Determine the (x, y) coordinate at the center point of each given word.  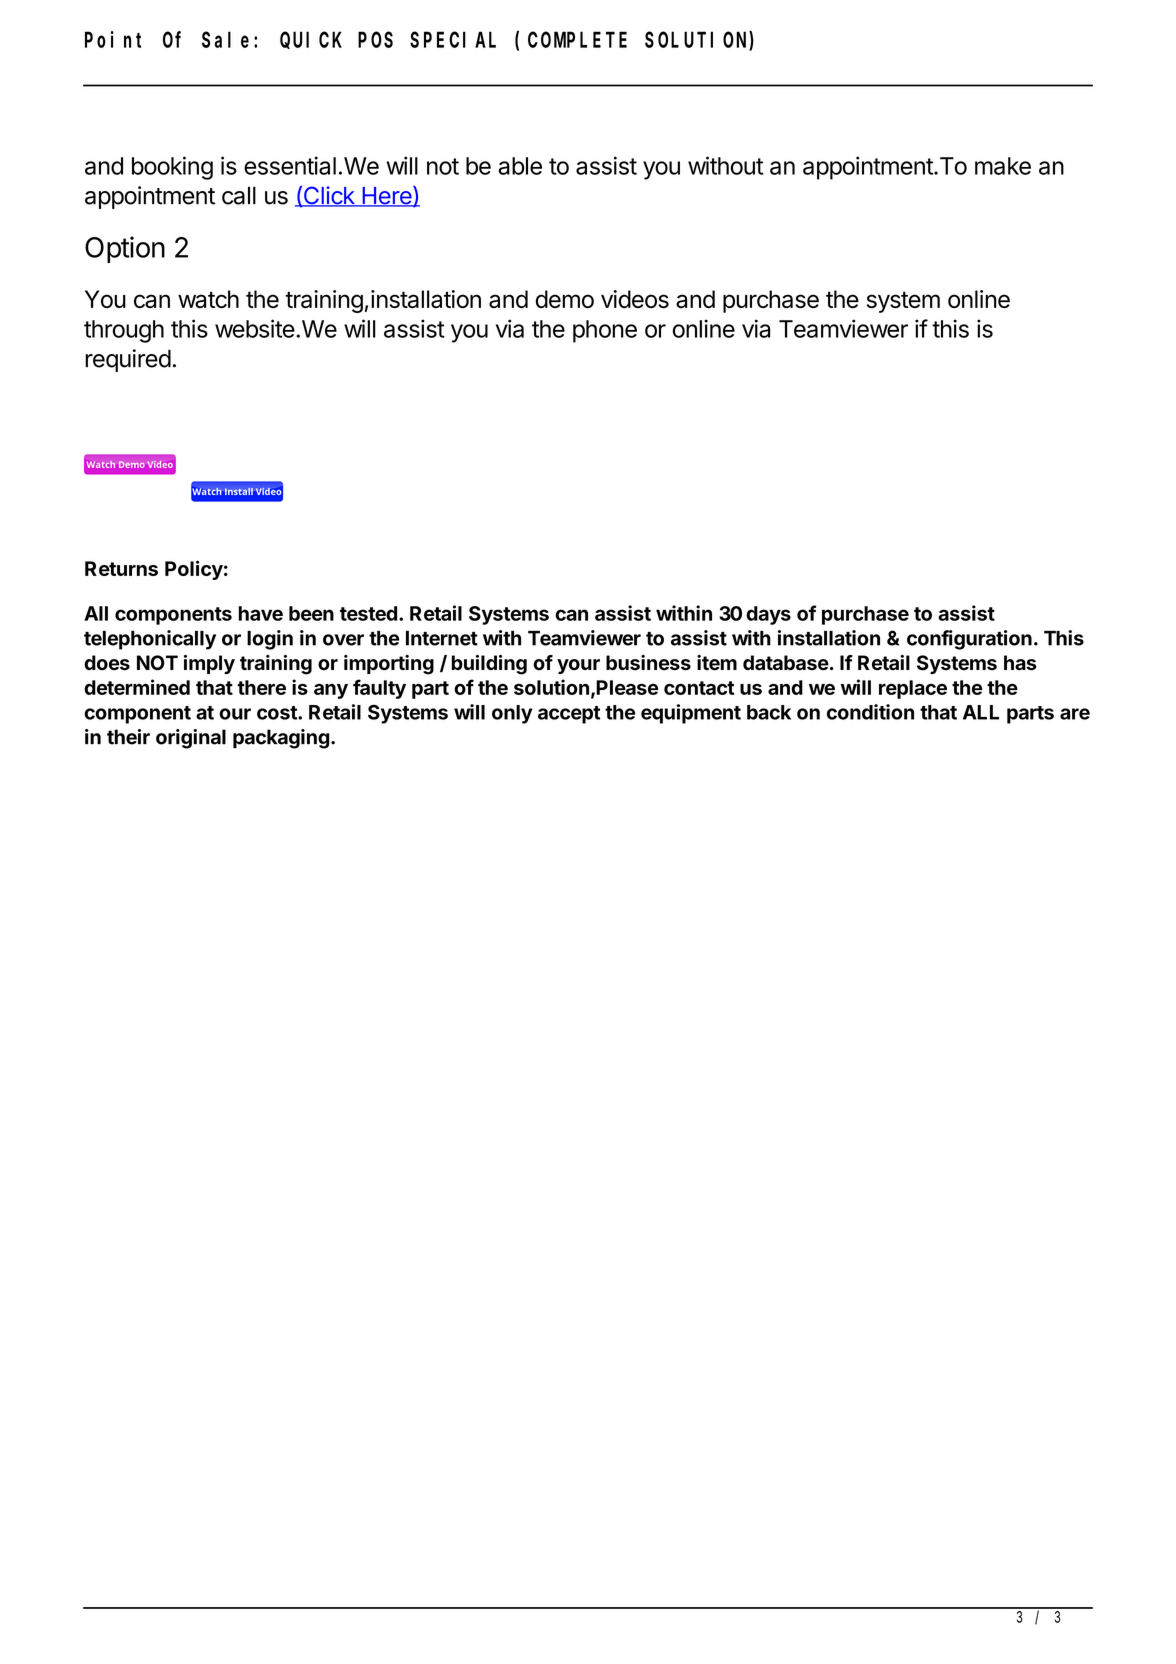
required (128, 360)
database (786, 663)
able (520, 166)
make (1003, 166)
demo (564, 299)
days (768, 615)
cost (278, 713)
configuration (969, 640)
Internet (442, 638)
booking (172, 168)
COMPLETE (577, 40)
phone (605, 331)
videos (635, 299)
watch (208, 299)
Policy (194, 570)
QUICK (311, 41)
